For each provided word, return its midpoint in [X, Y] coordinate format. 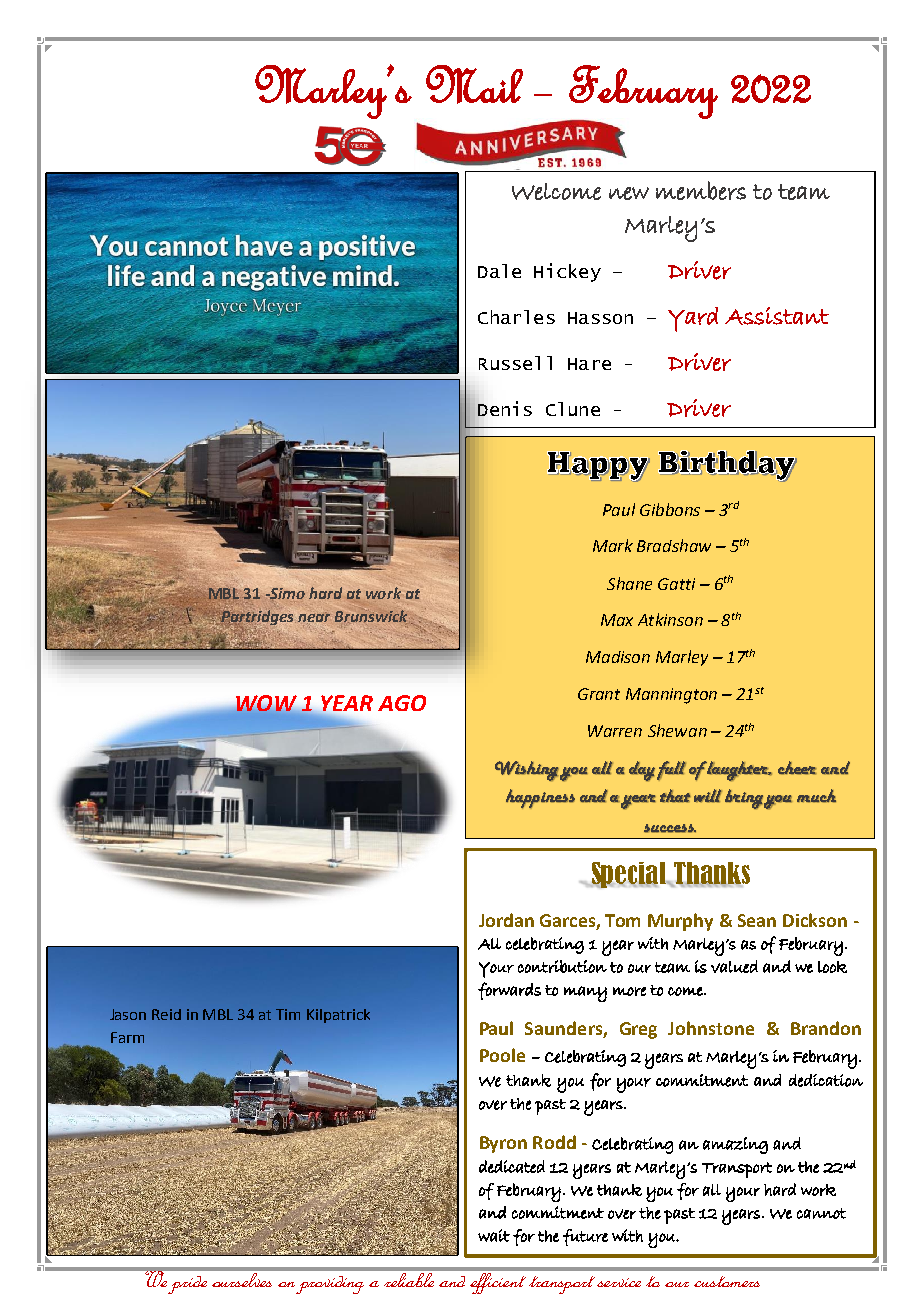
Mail [474, 84]
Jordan [506, 920]
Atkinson [670, 619]
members [701, 190]
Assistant [777, 316]
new [629, 193]
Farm [127, 1037]
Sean [757, 920]
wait [494, 1235]
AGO [402, 703]
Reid [166, 1014]
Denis [505, 408]
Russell [515, 363]
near [314, 618]
